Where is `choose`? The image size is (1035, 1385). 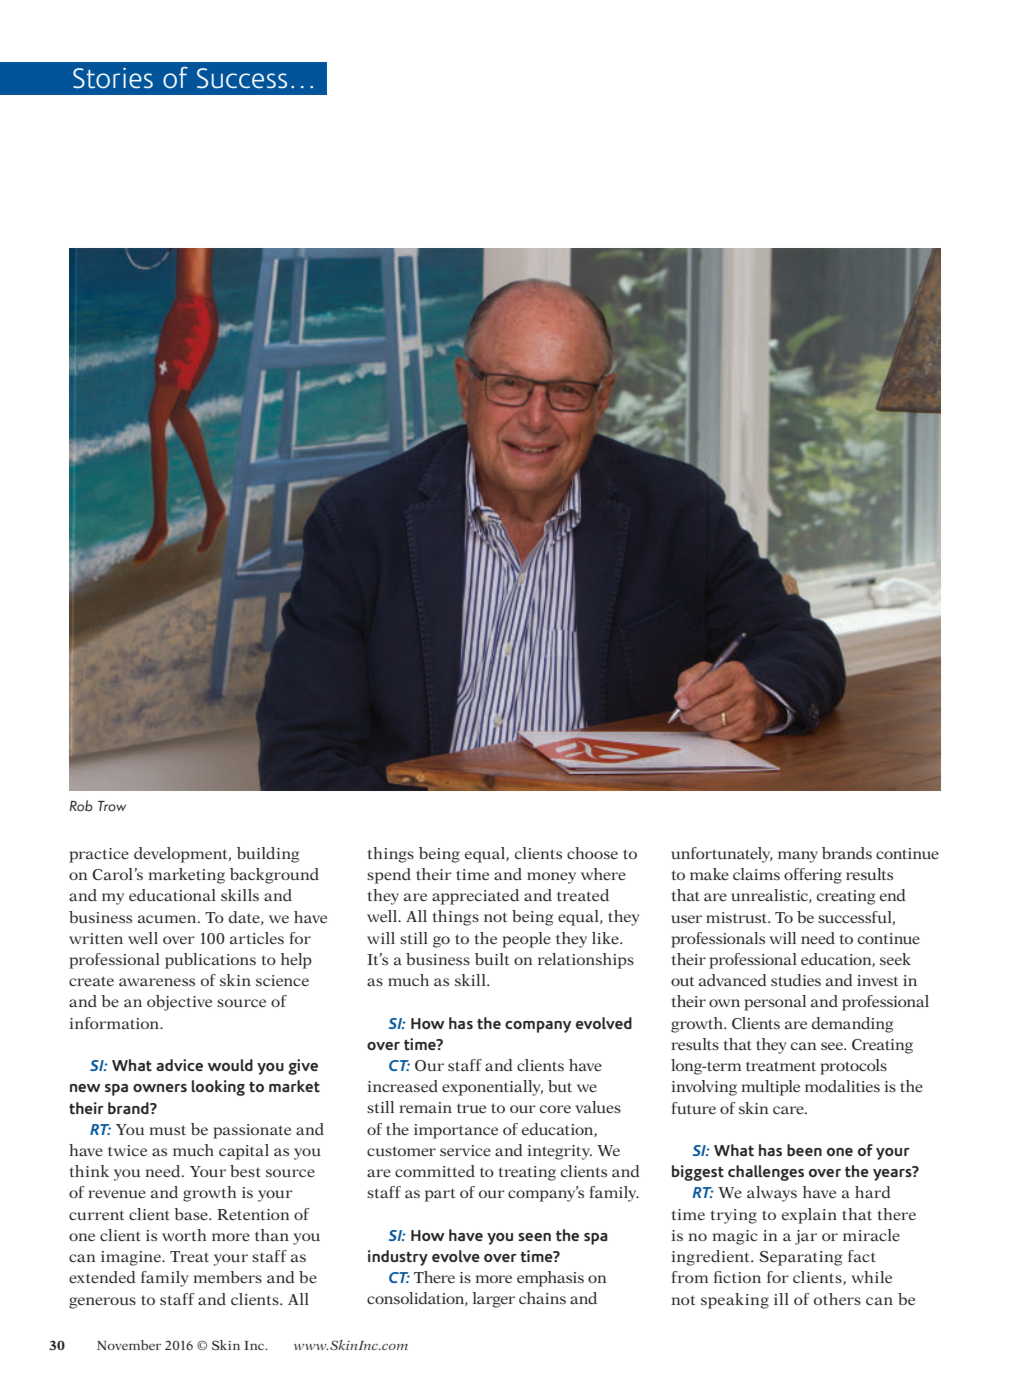 choose is located at coordinates (592, 853).
